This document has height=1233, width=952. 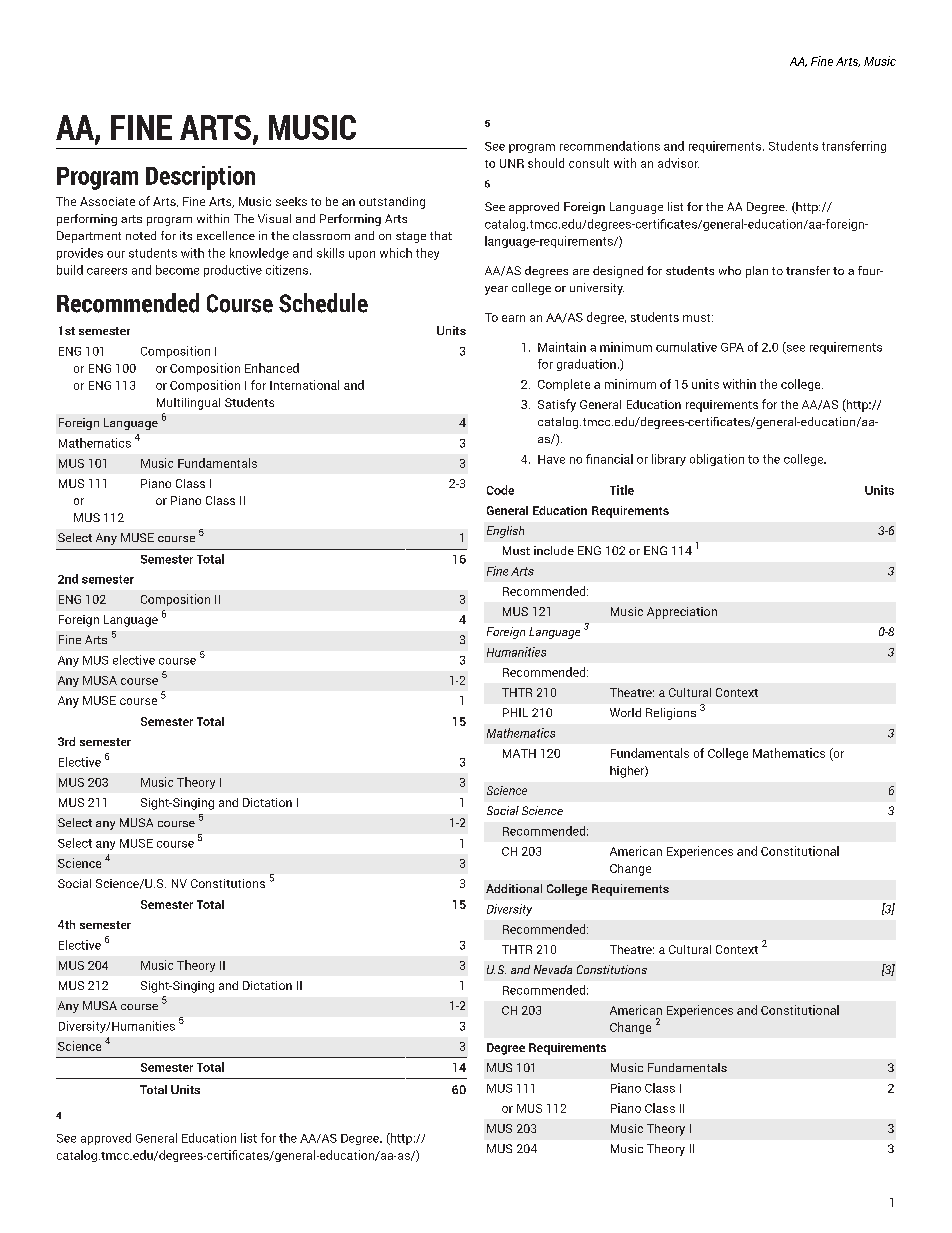 I want to click on Religions, so click(x=671, y=714).
